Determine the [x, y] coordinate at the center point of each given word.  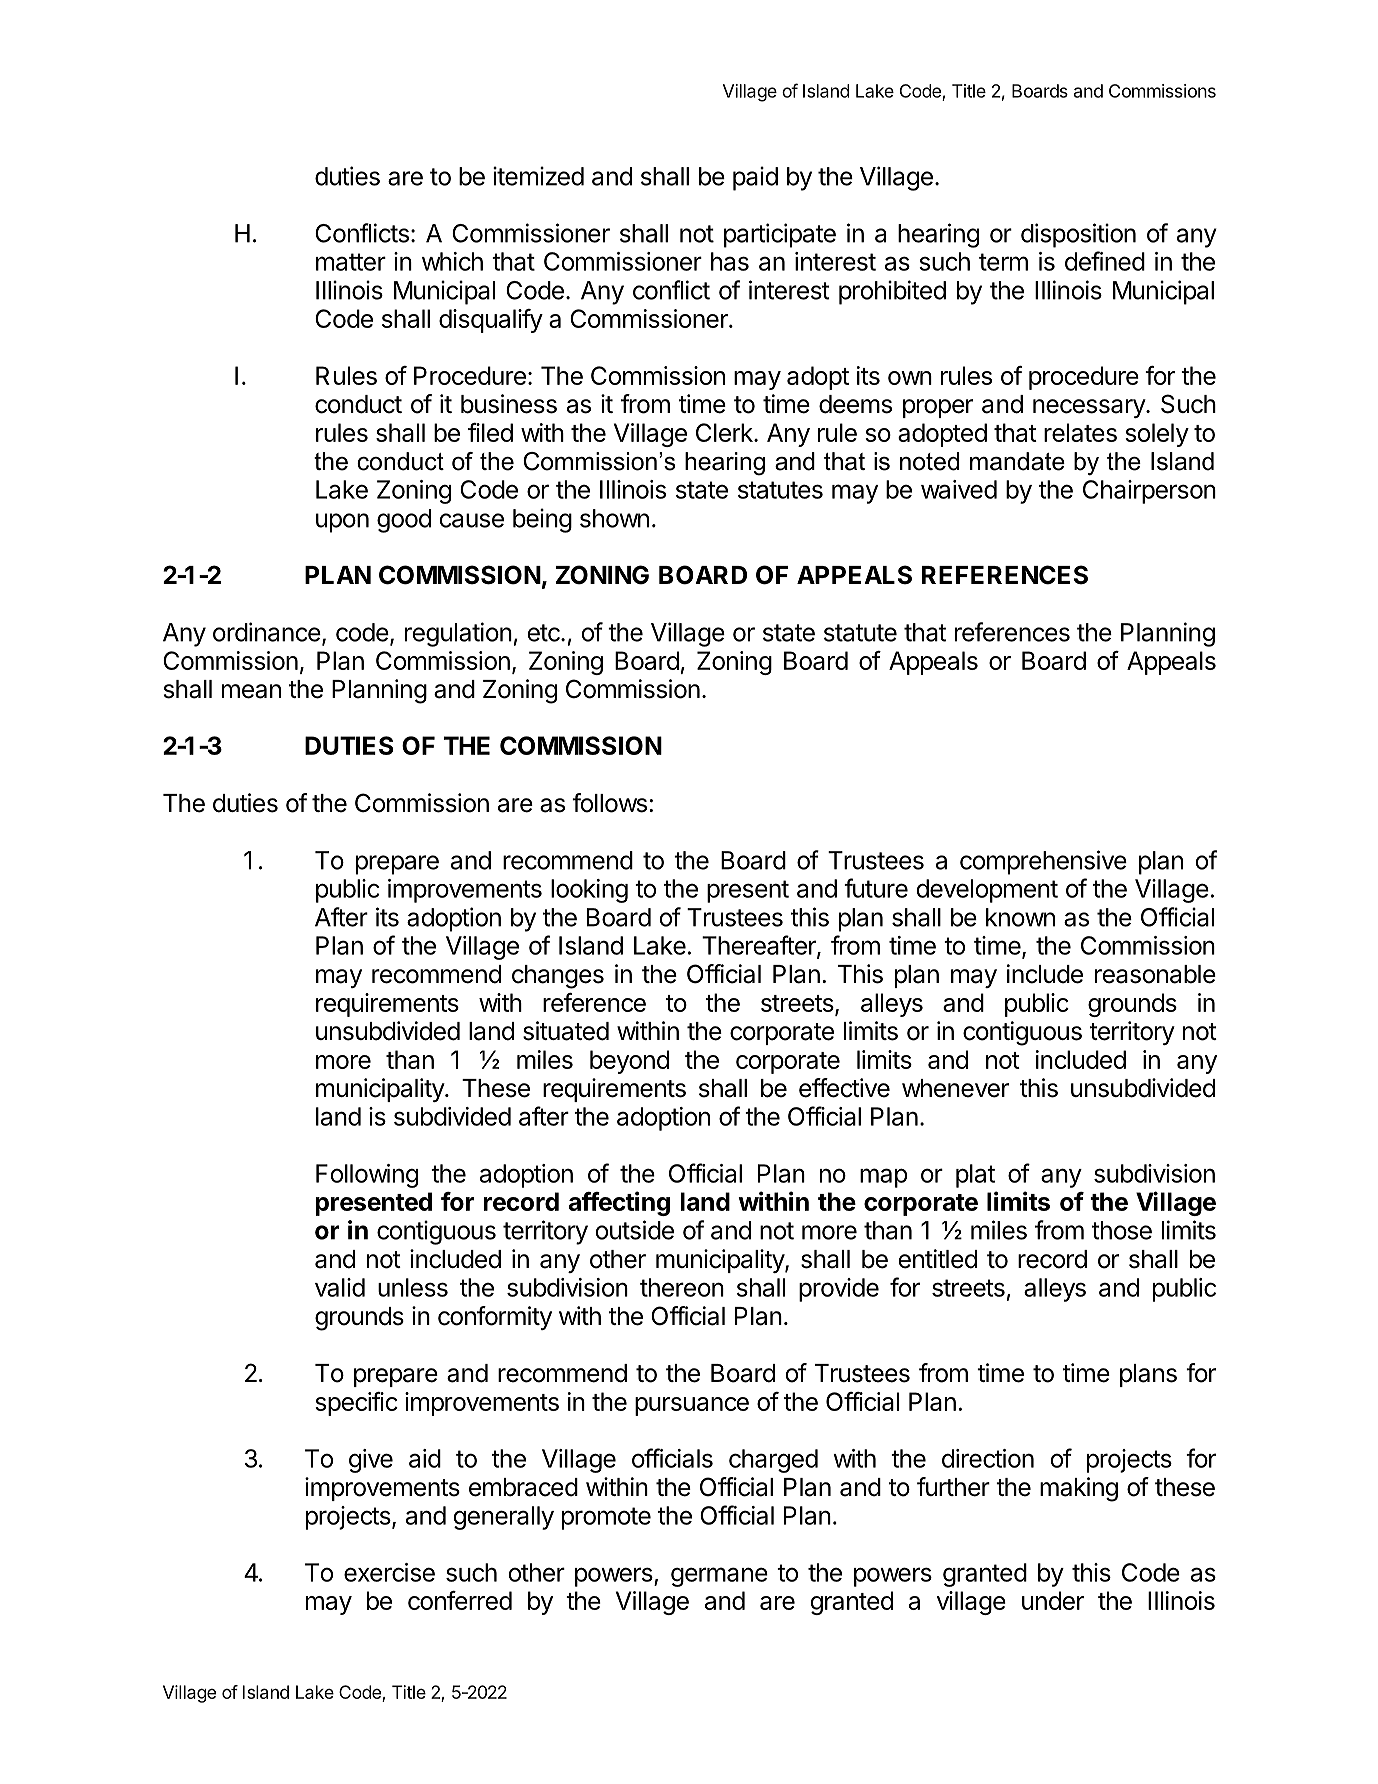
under [1053, 1600]
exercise [389, 1572]
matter [351, 262]
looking [589, 891]
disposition [1078, 235]
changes [558, 977]
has [730, 261]
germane [719, 1577]
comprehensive [1043, 862]
